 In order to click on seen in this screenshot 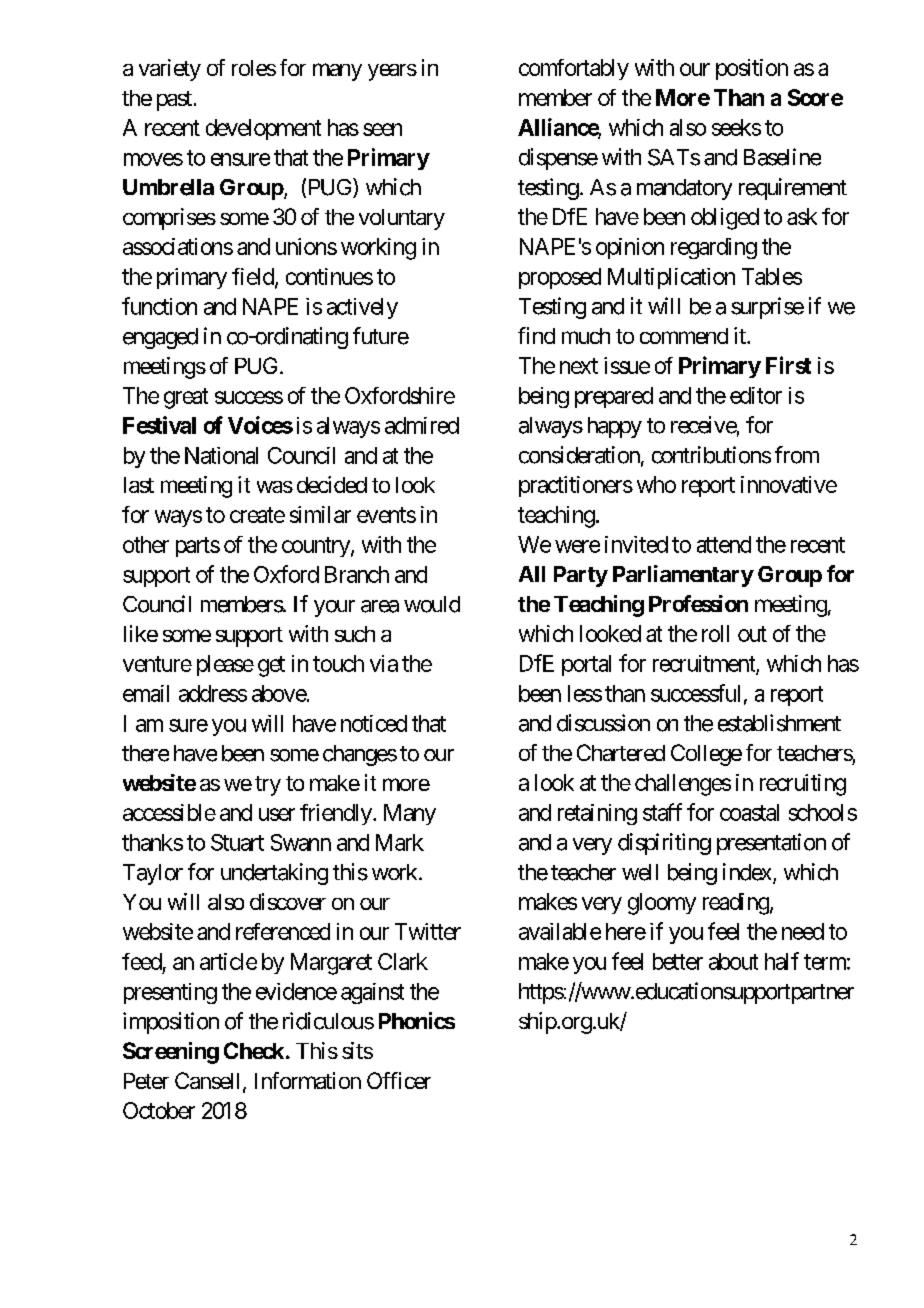, I will do `click(382, 129)`.
